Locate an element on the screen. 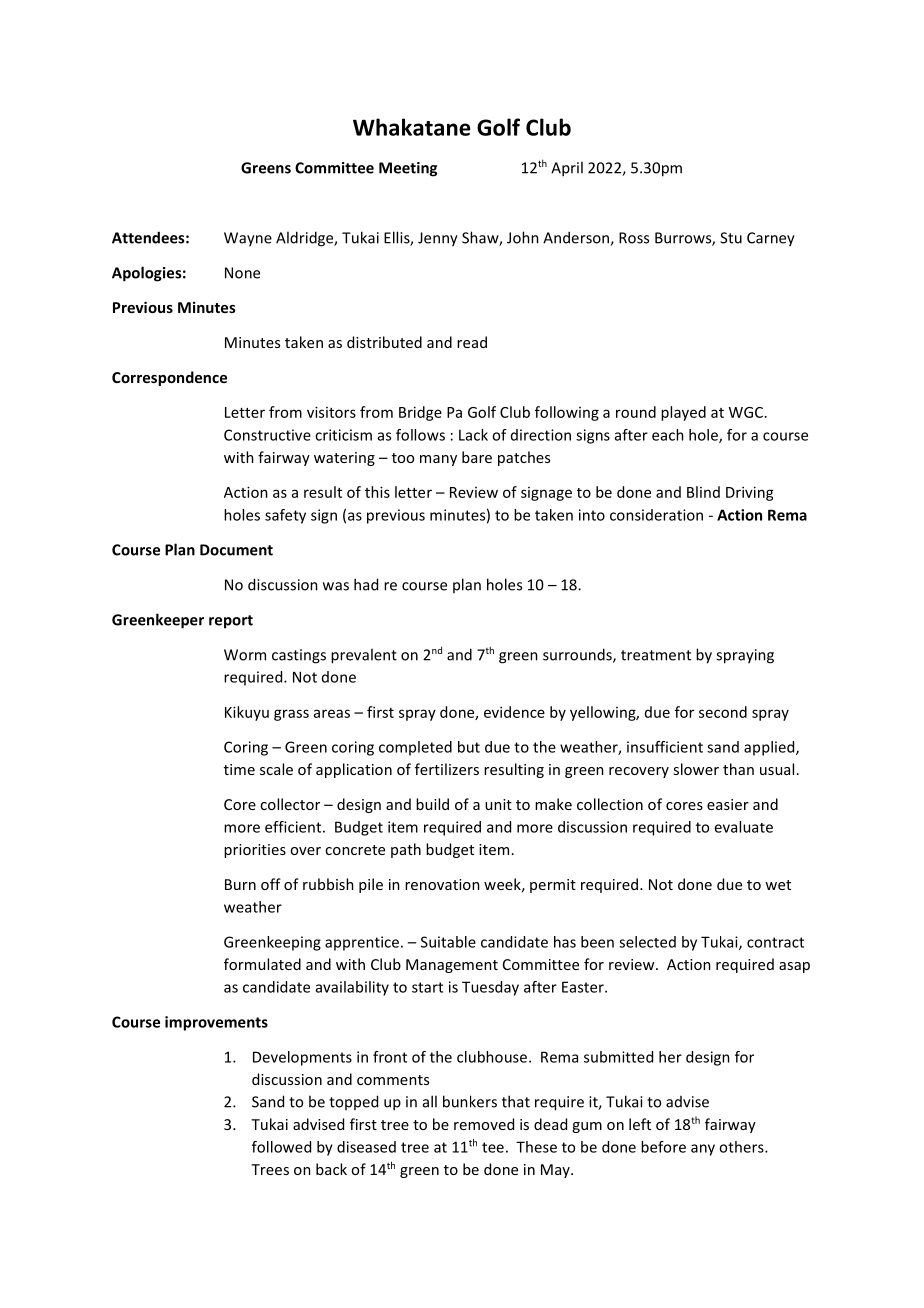  removed is located at coordinates (484, 1124).
